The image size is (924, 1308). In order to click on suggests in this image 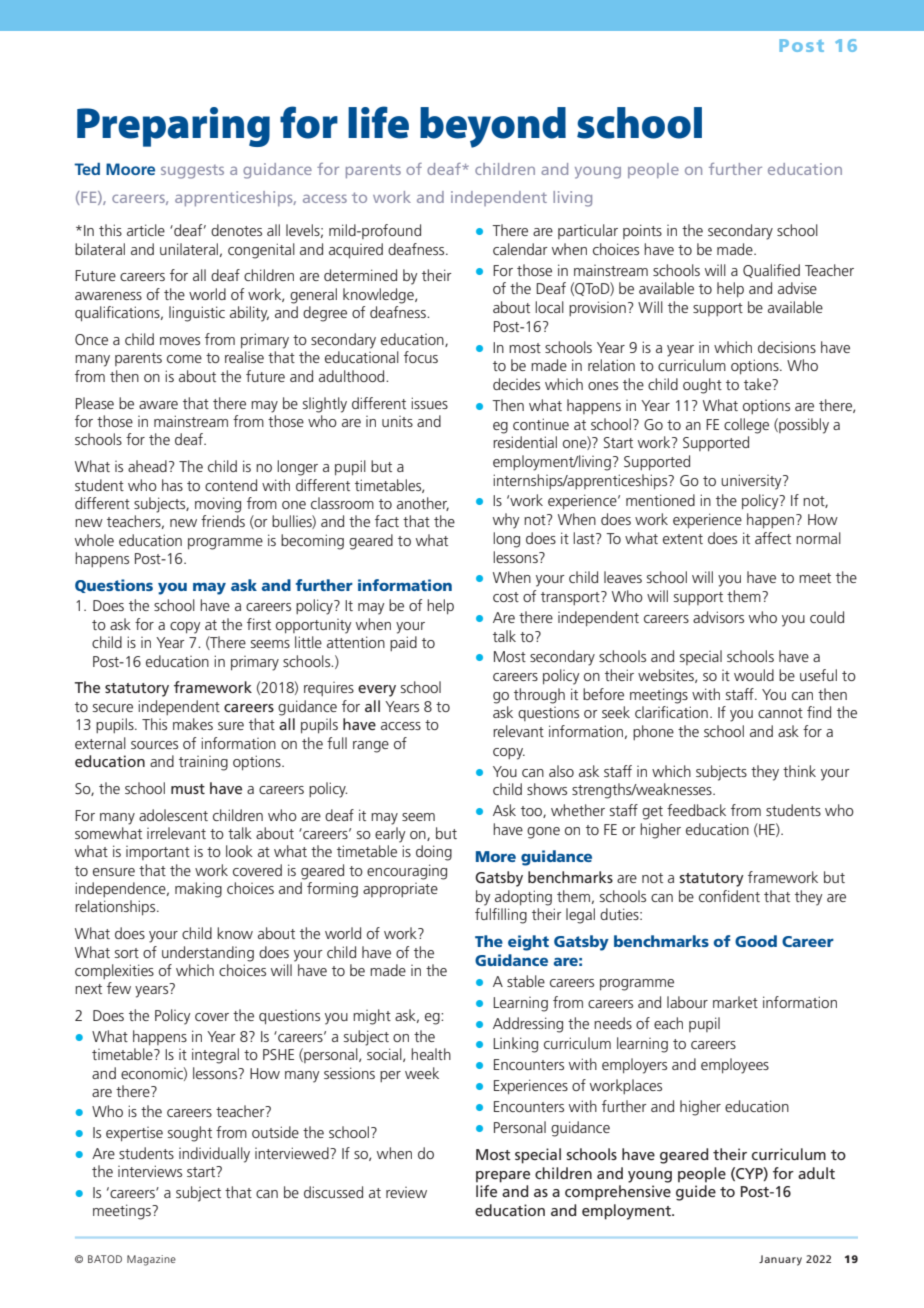, I will do `click(192, 172)`.
